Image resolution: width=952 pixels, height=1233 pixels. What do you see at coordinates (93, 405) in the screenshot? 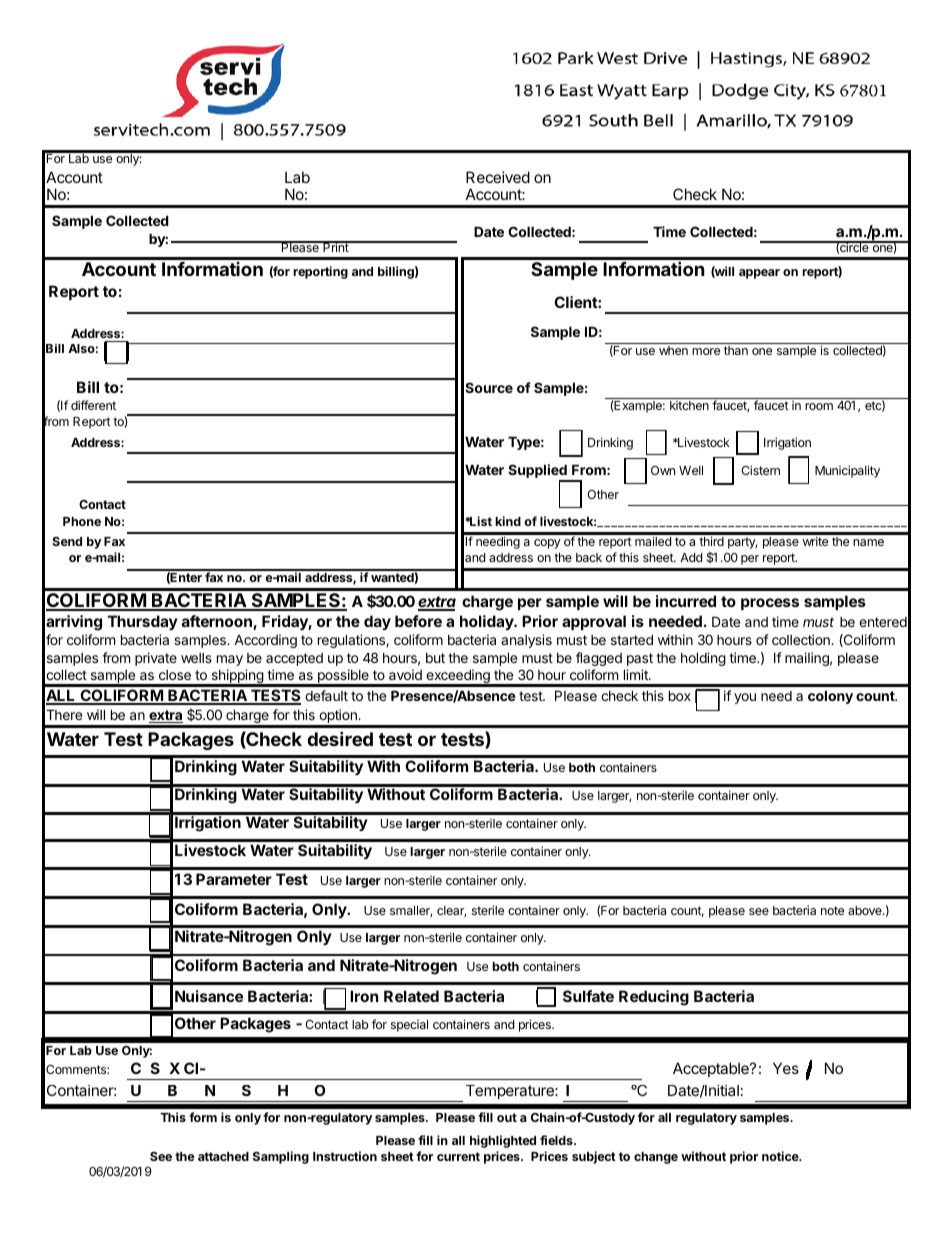
I see `different` at bounding box center [93, 405].
